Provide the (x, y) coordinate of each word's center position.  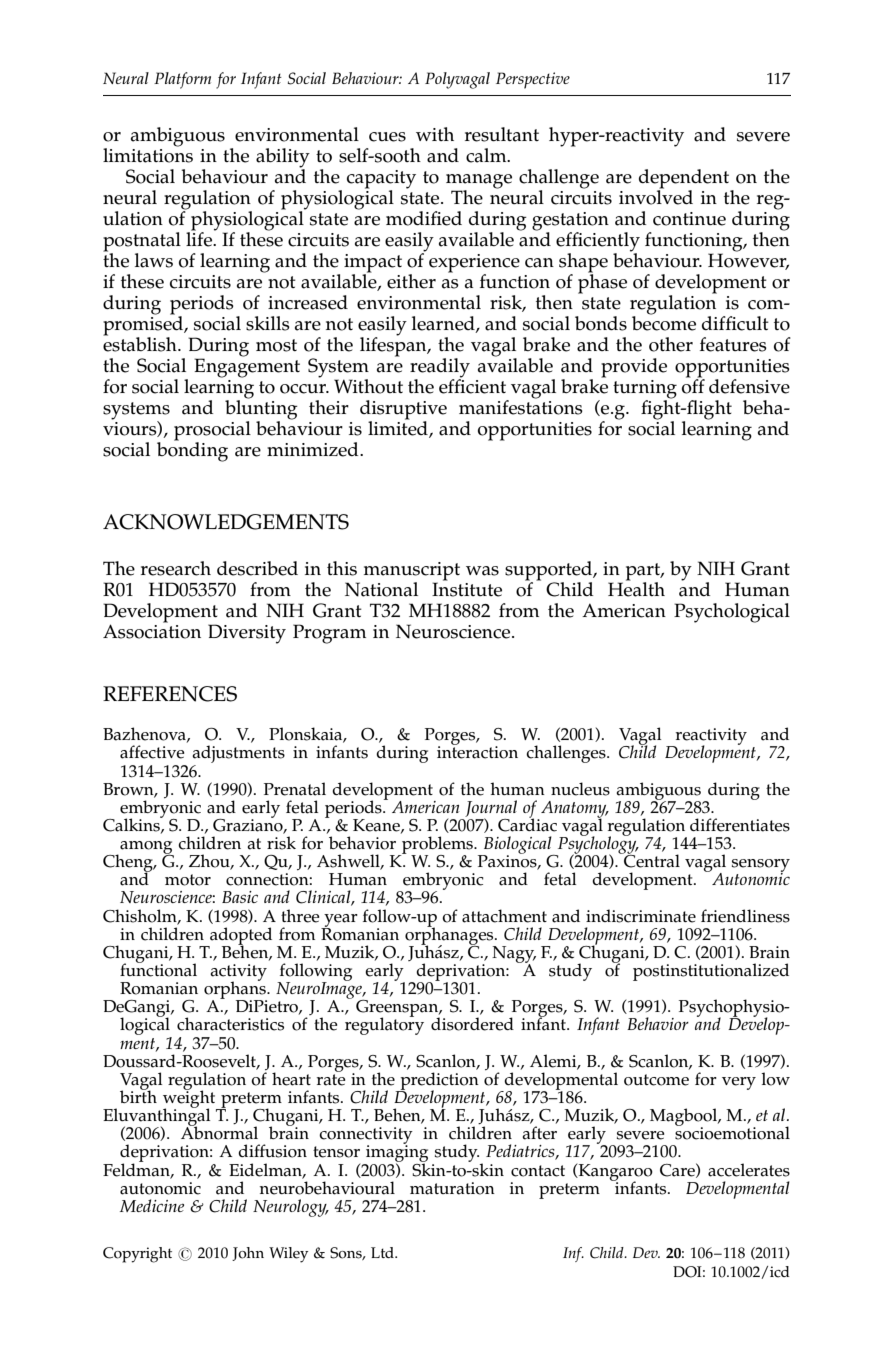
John (248, 1254)
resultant (502, 134)
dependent (685, 180)
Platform (182, 80)
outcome (656, 1080)
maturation (452, 1188)
